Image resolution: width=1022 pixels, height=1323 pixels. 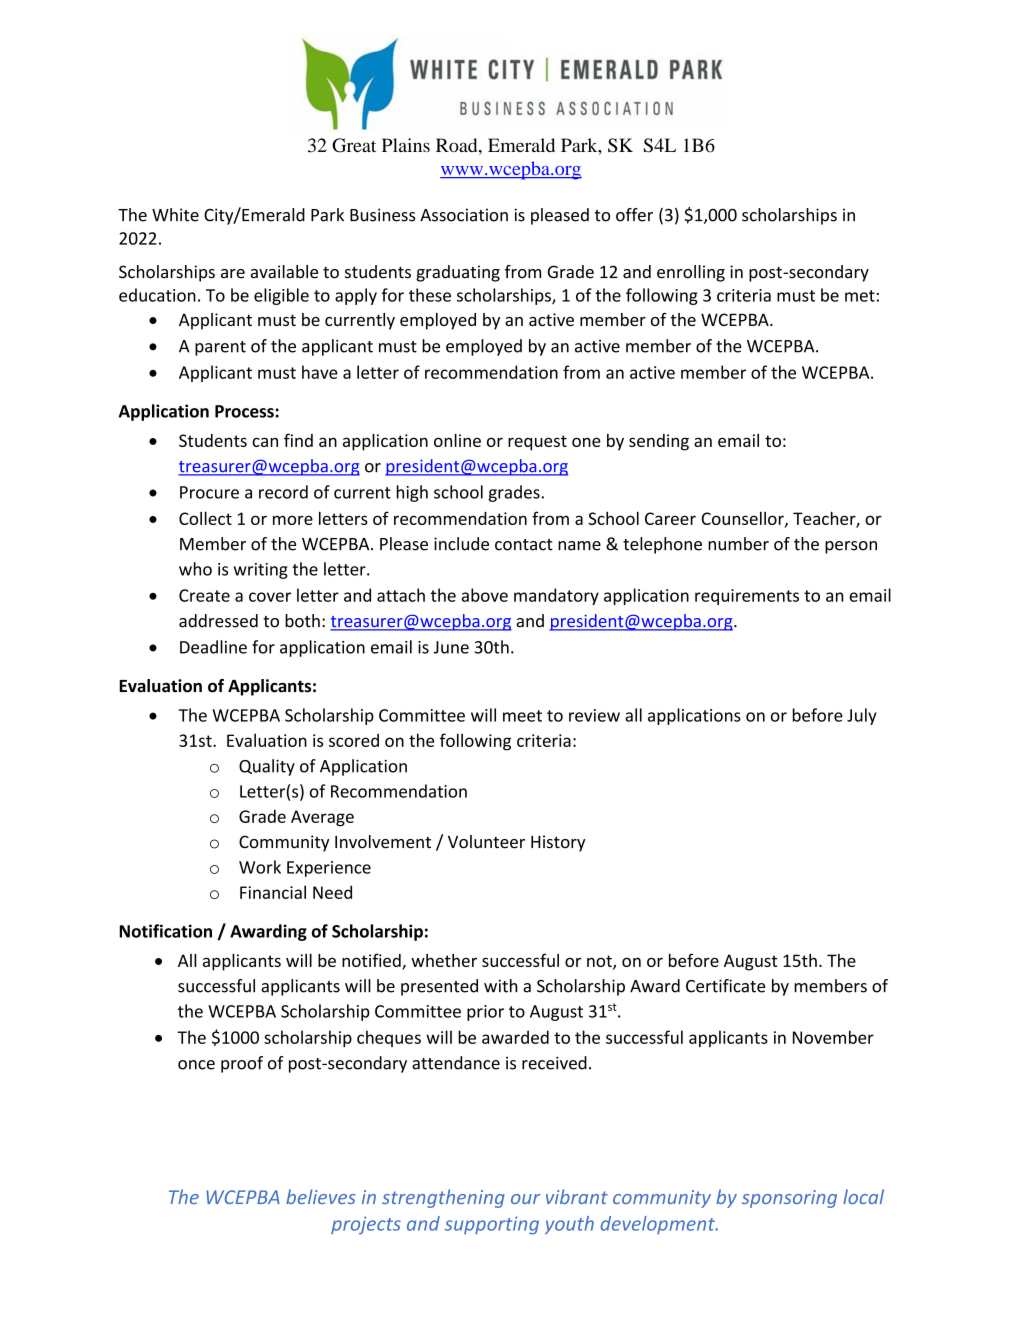 What do you see at coordinates (789, 1199) in the screenshot?
I see `sponsoring` at bounding box center [789, 1199].
